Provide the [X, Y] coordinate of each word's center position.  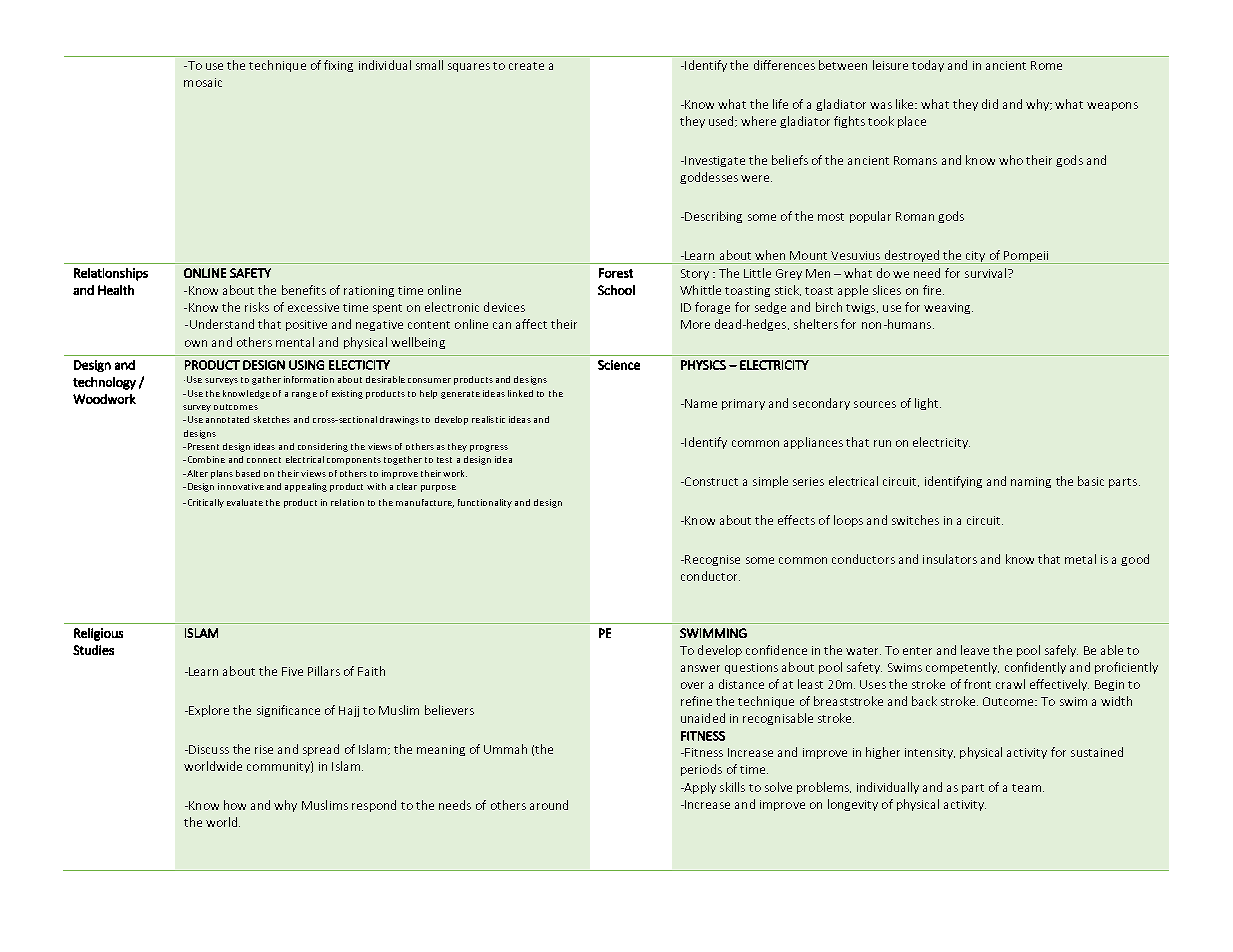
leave [975, 650]
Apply [699, 788]
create [526, 66]
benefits [304, 290]
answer [700, 668]
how [235, 805]
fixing [338, 66]
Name [700, 403]
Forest [616, 273]
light [928, 404]
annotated [227, 419]
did [990, 104]
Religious [98, 634]
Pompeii [1026, 257]
